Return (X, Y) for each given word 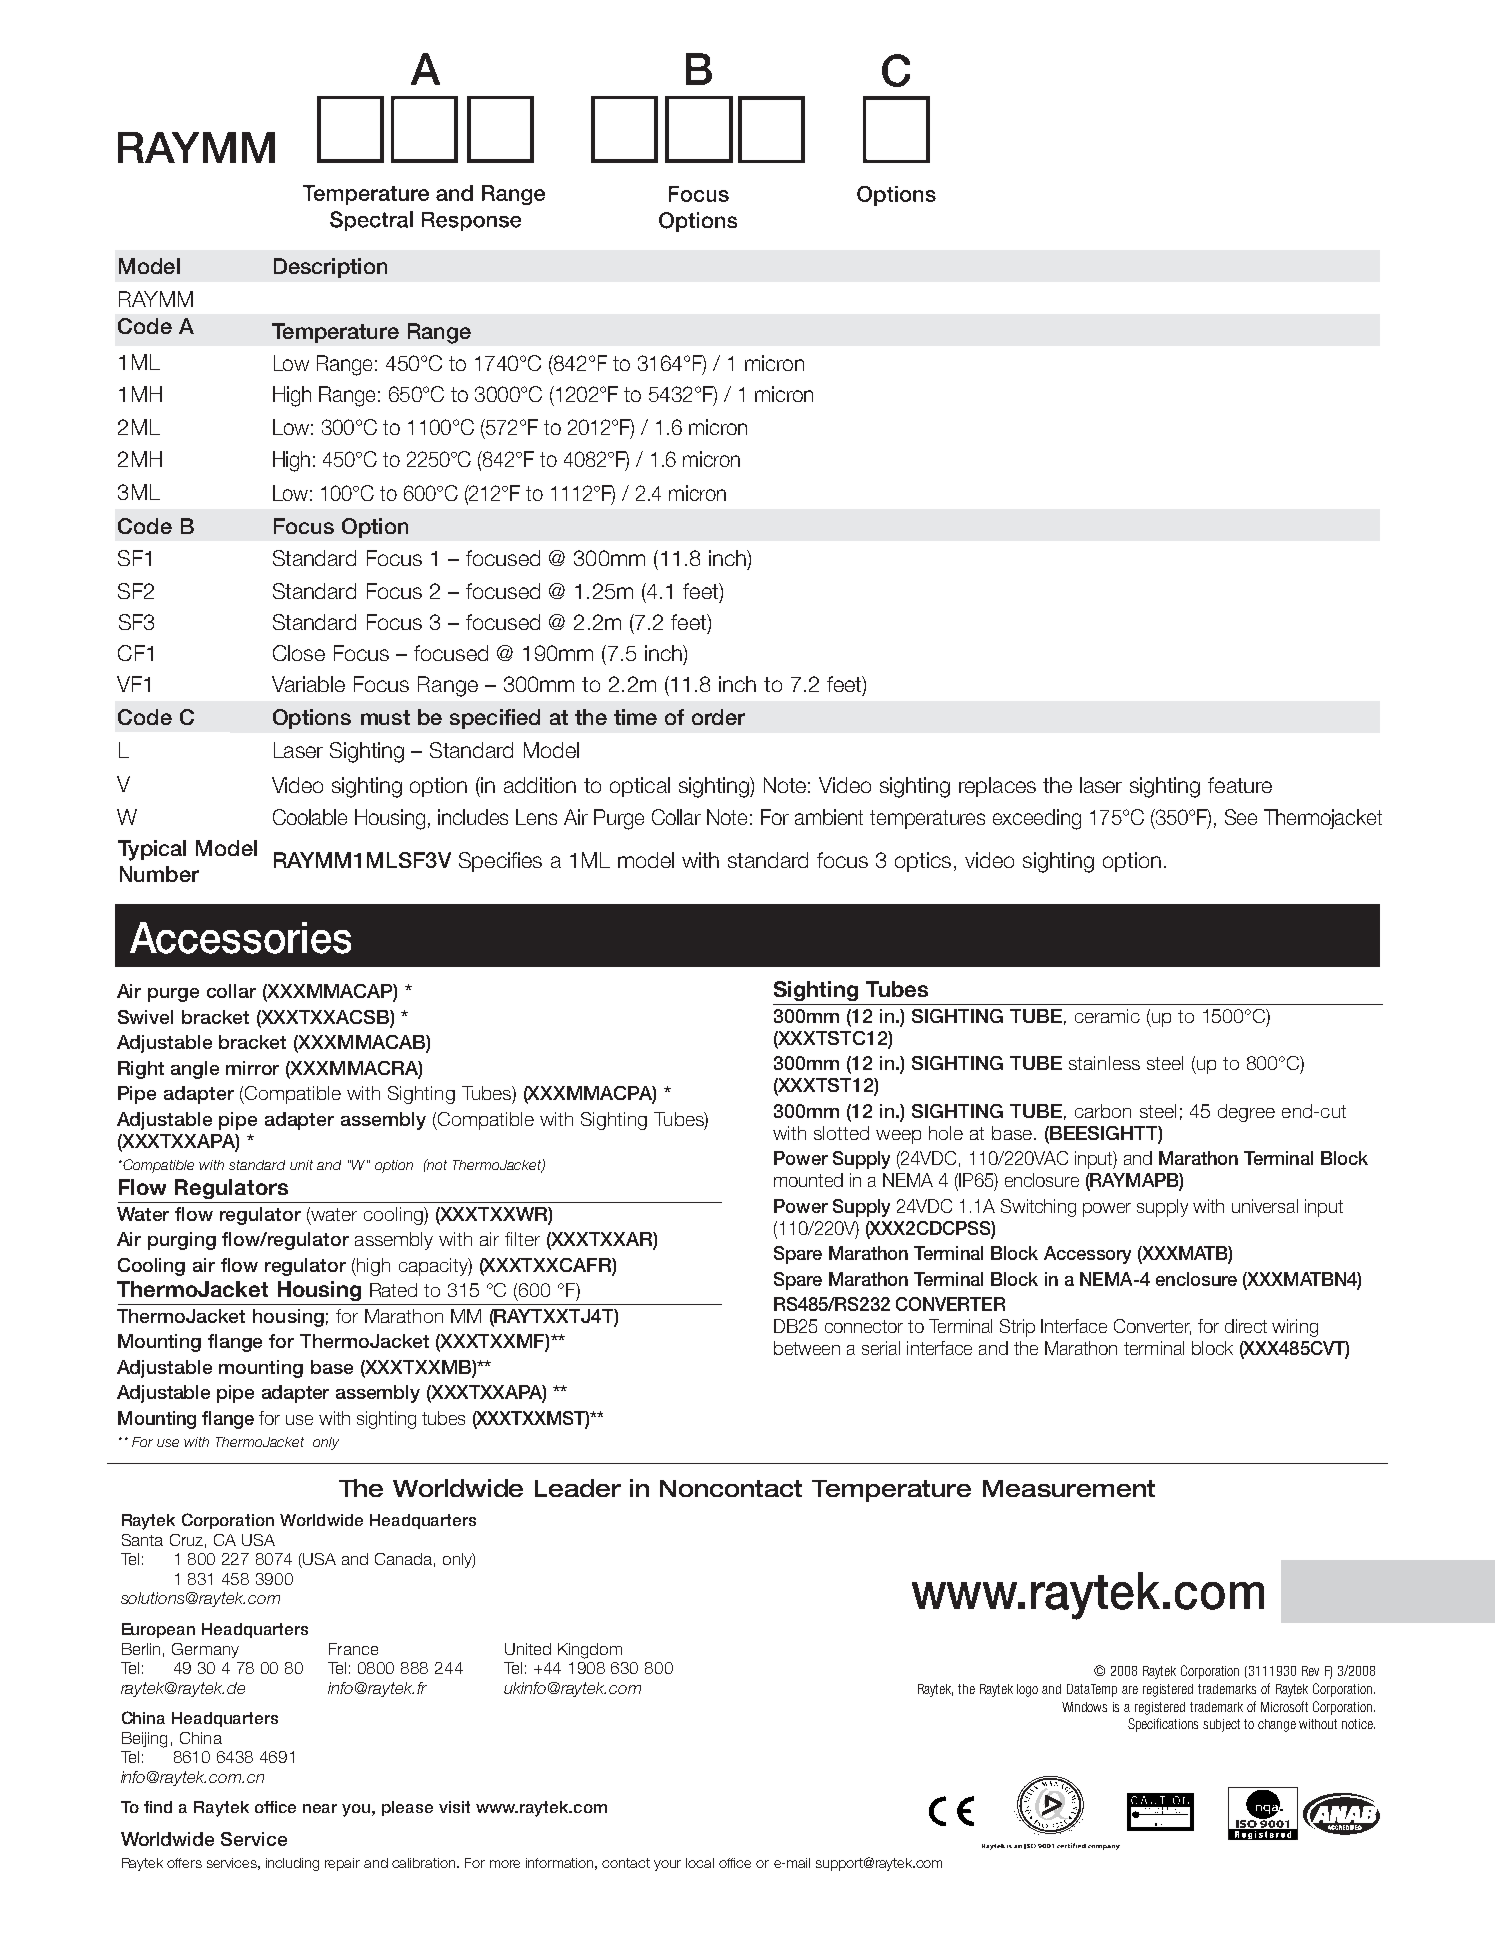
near (320, 1808)
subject (1221, 1725)
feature (1240, 785)
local (700, 1863)
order (718, 717)
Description (330, 268)
